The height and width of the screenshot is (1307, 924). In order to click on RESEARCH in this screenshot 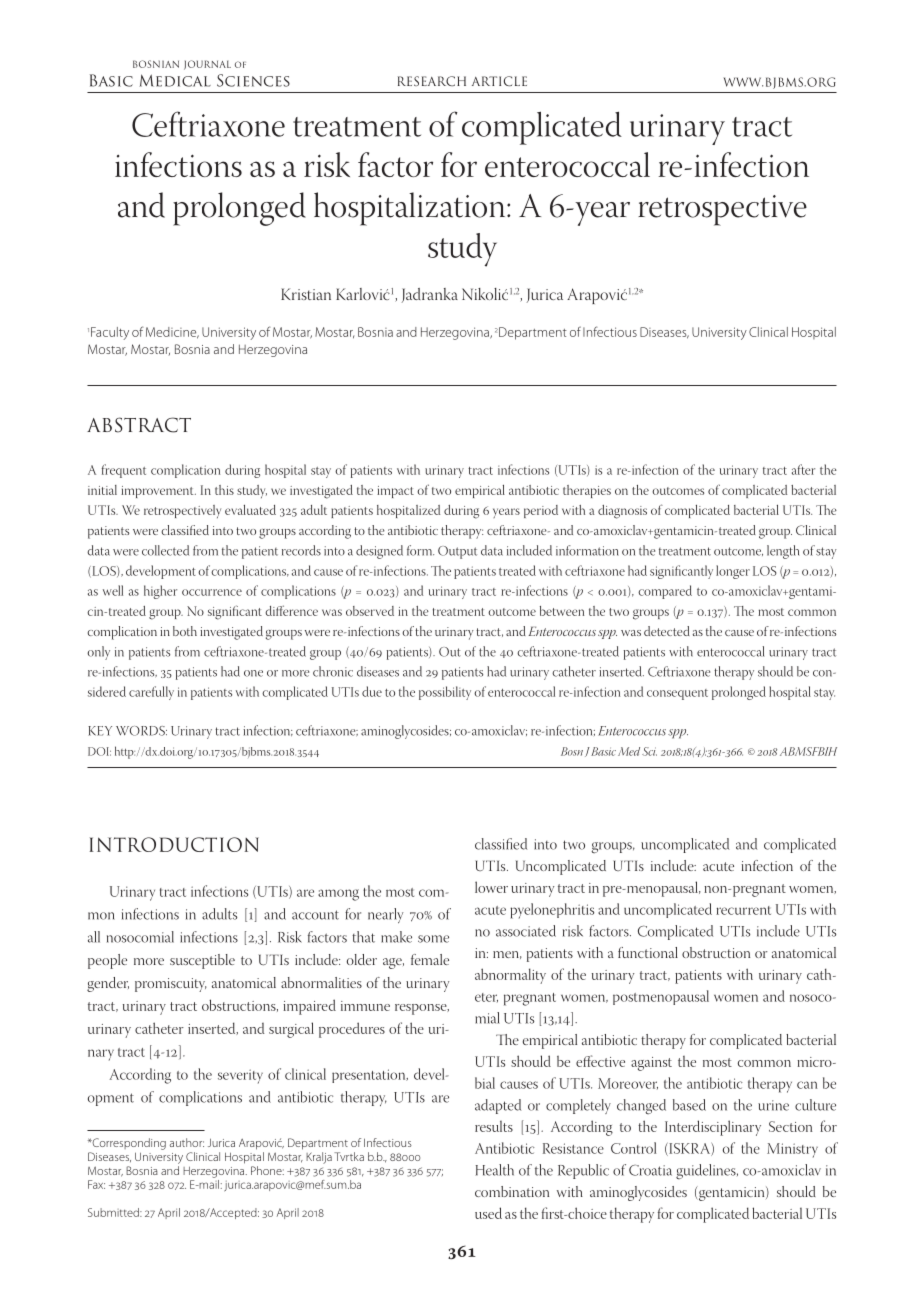, I will do `click(432, 81)`.
